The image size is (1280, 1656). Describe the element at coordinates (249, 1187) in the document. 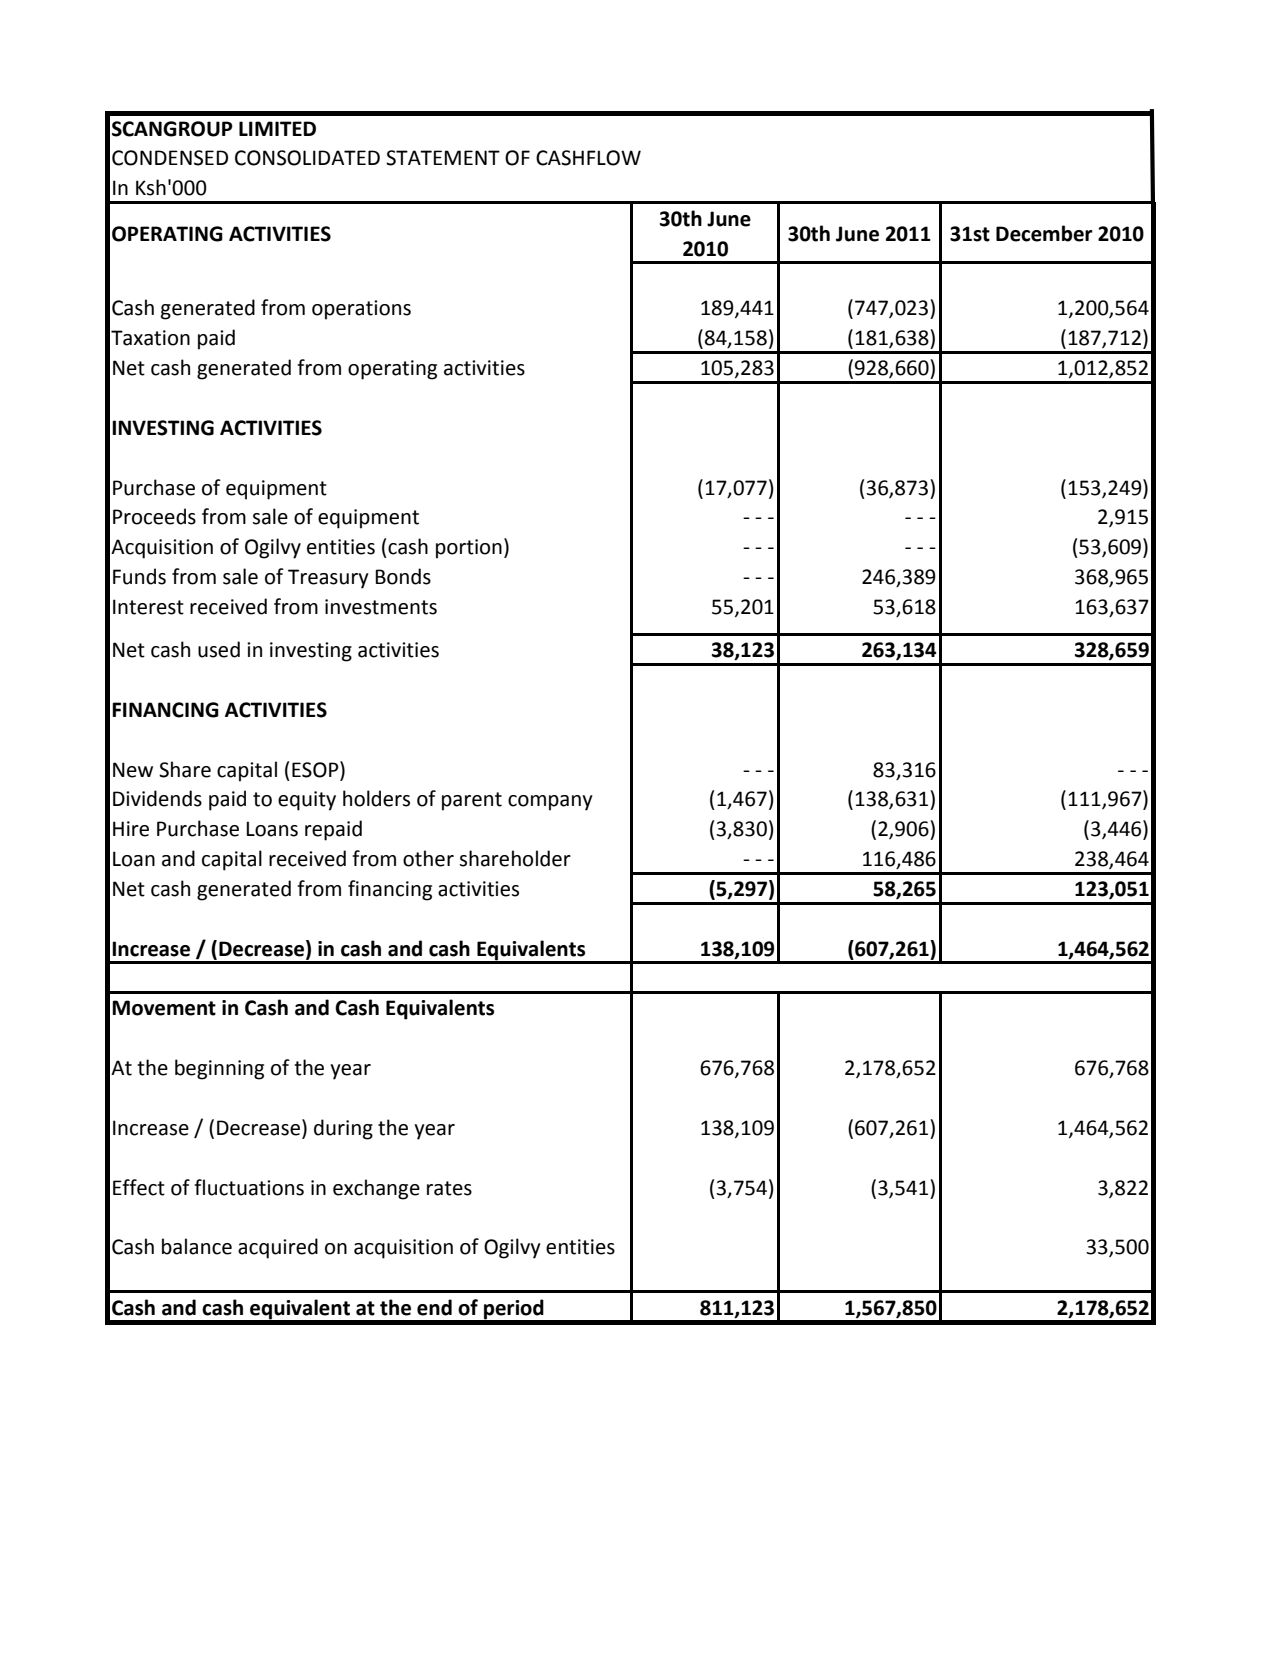

I see `fluctuations` at that location.
